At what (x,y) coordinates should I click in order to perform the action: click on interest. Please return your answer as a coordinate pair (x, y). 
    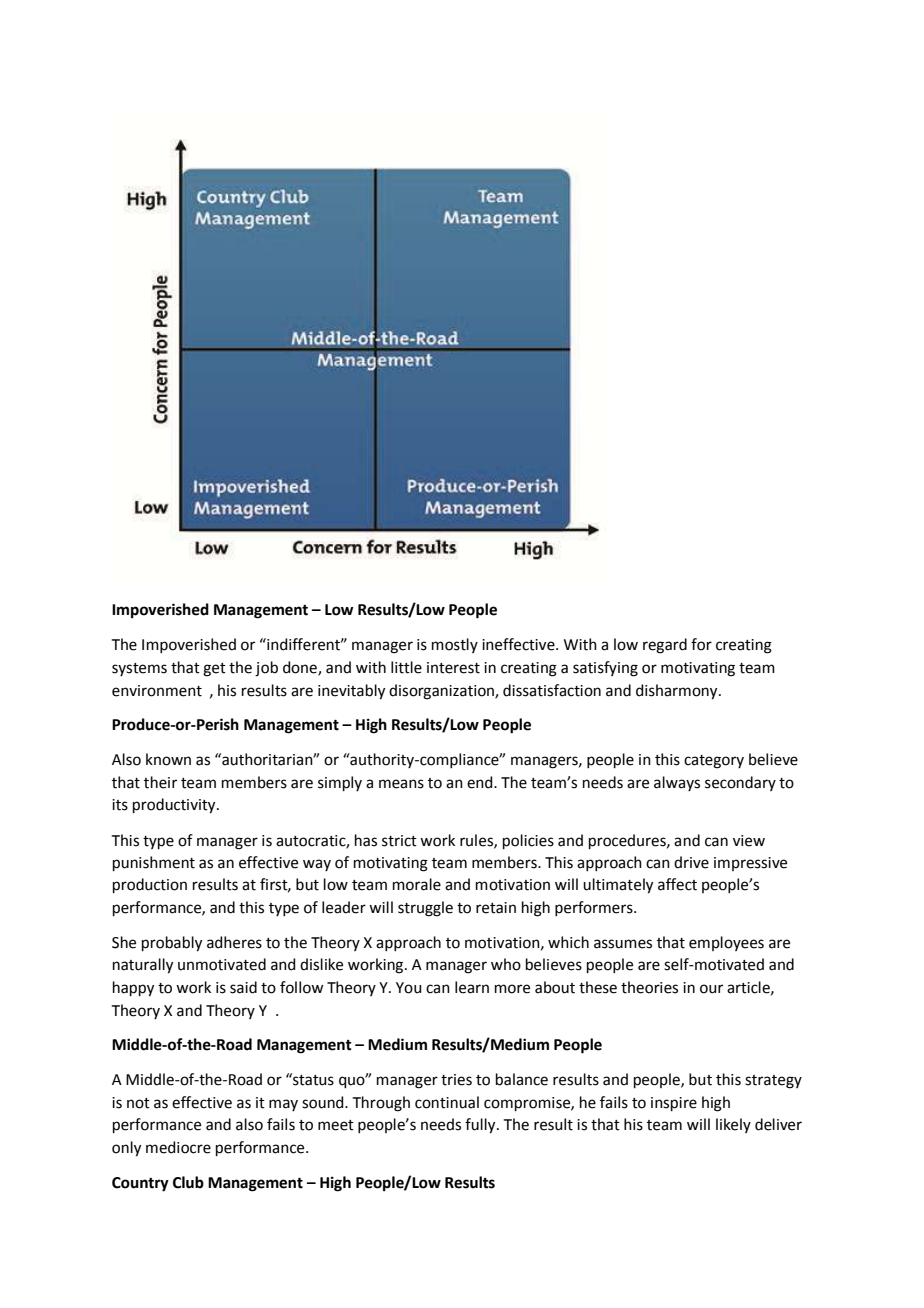
    Looking at the image, I should click on (453, 668).
